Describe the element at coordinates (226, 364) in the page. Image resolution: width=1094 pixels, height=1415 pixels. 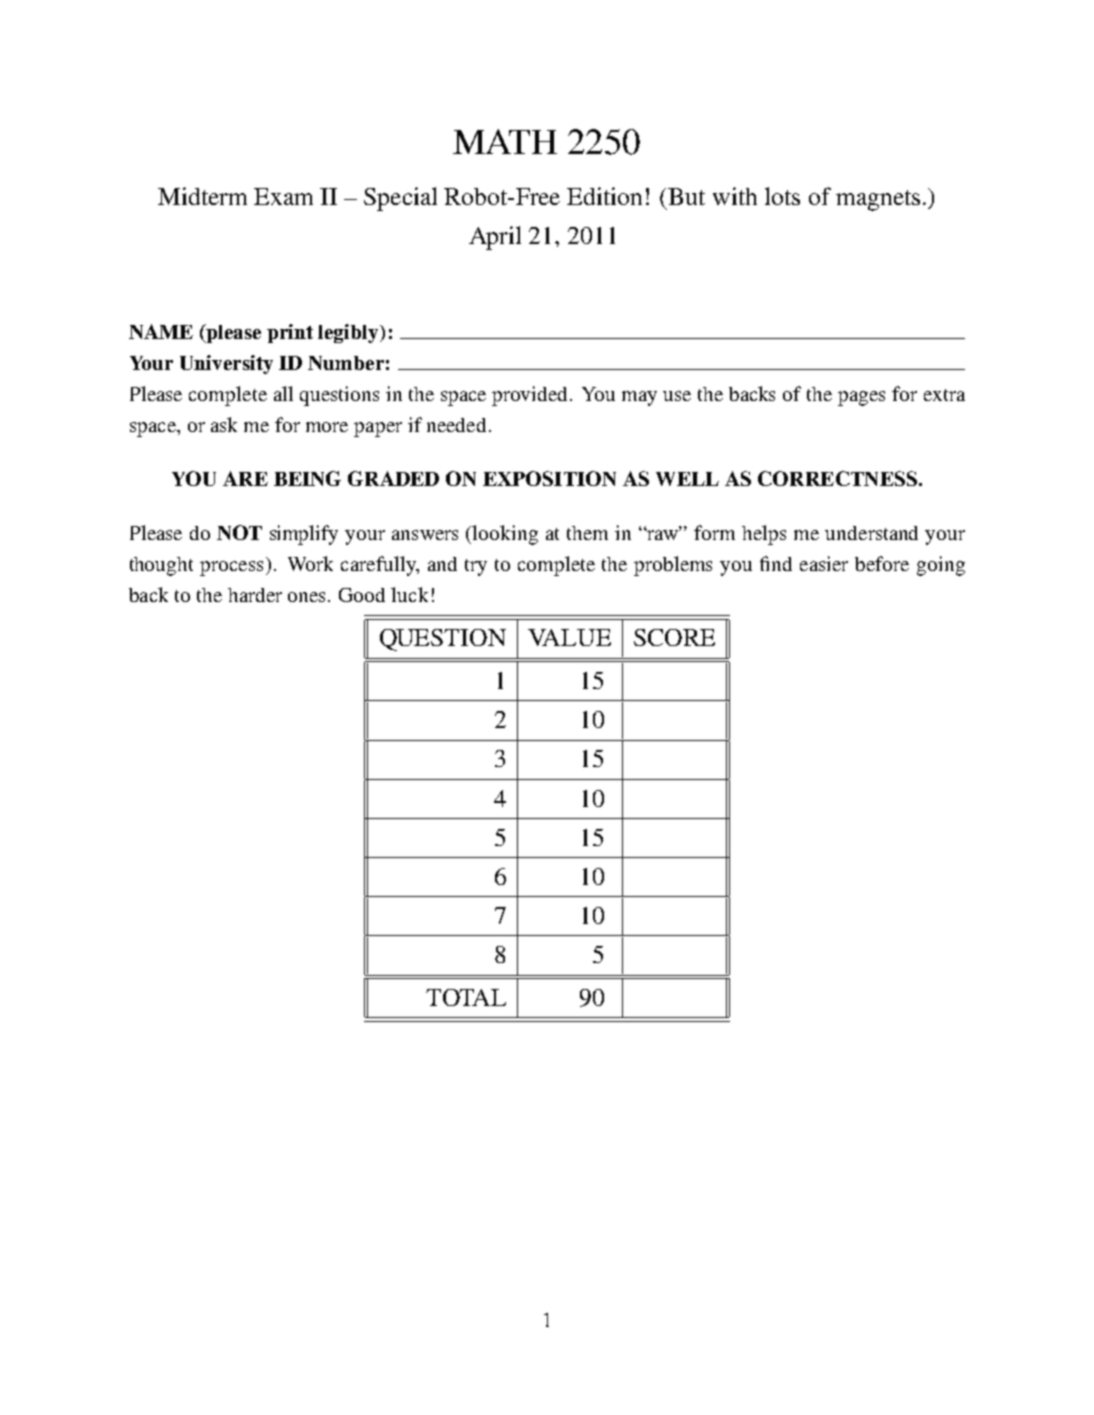
I see `University` at that location.
